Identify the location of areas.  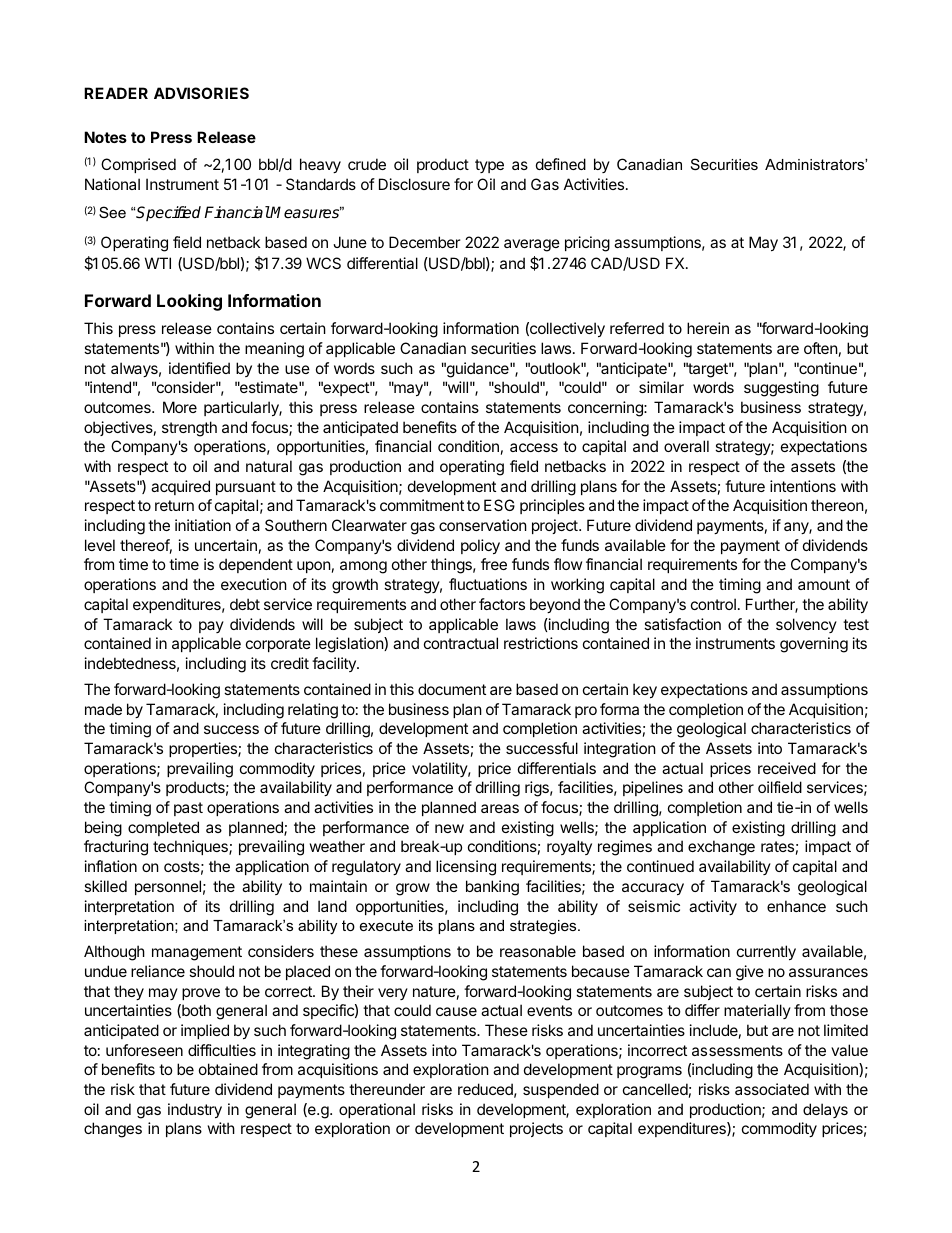
(500, 808).
